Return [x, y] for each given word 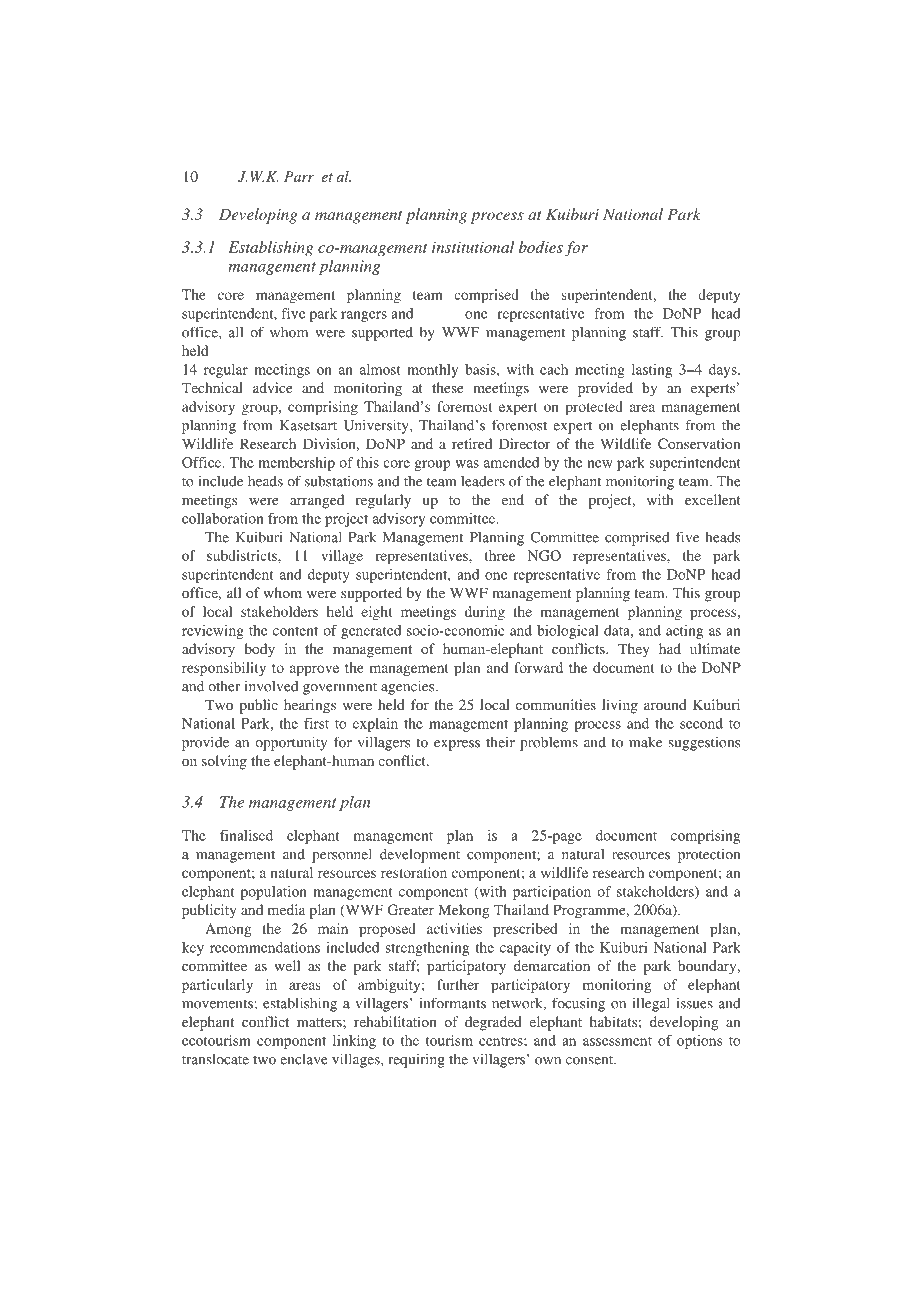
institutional [473, 247]
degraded [493, 1023]
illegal [651, 1004]
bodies [541, 247]
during [485, 613]
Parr [299, 176]
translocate [215, 1059]
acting [684, 632]
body [259, 650]
